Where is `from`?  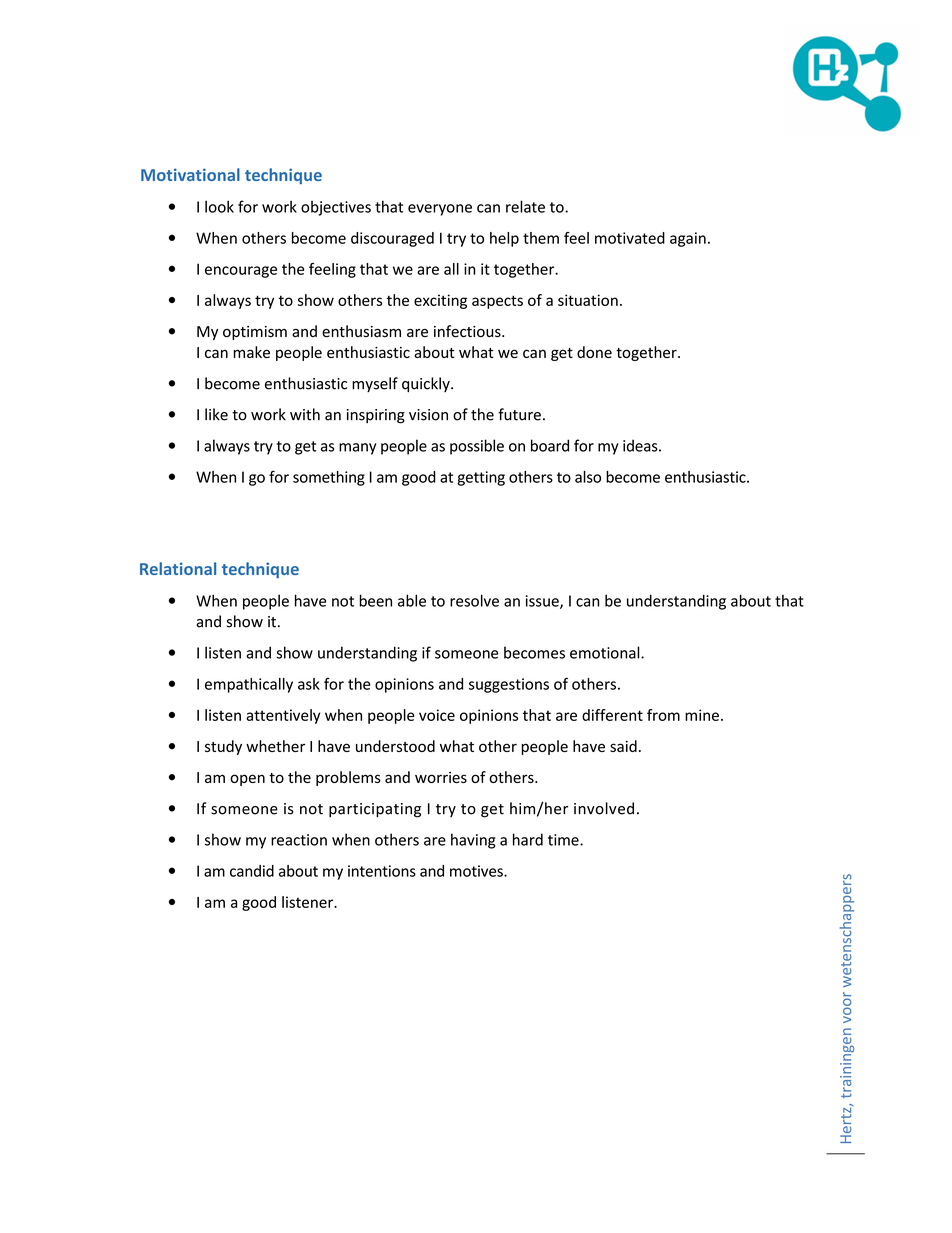
from is located at coordinates (663, 715).
